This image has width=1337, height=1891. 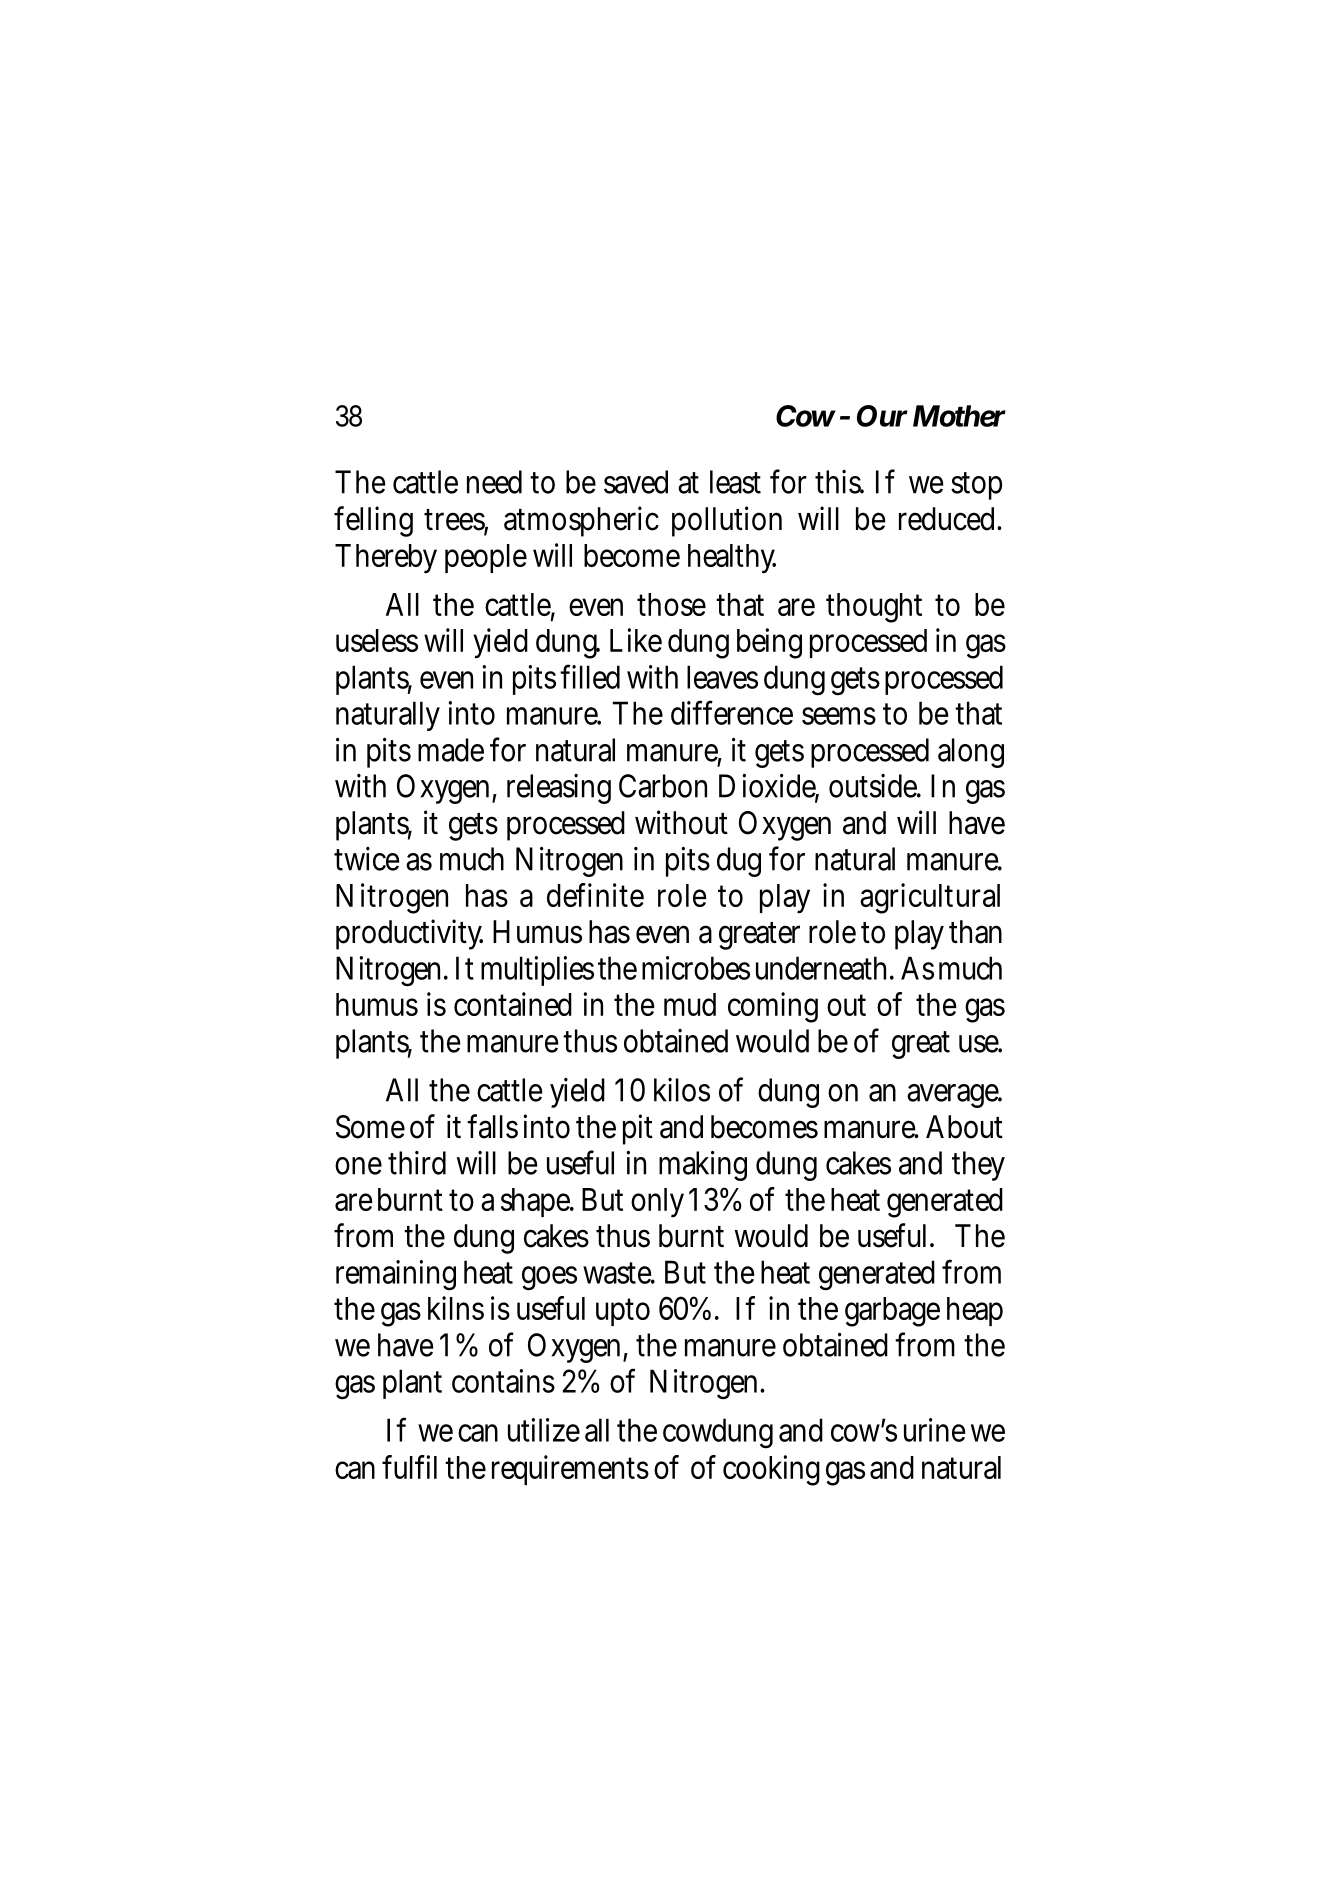 What do you see at coordinates (409, 934) in the image?
I see `productivity` at bounding box center [409, 934].
